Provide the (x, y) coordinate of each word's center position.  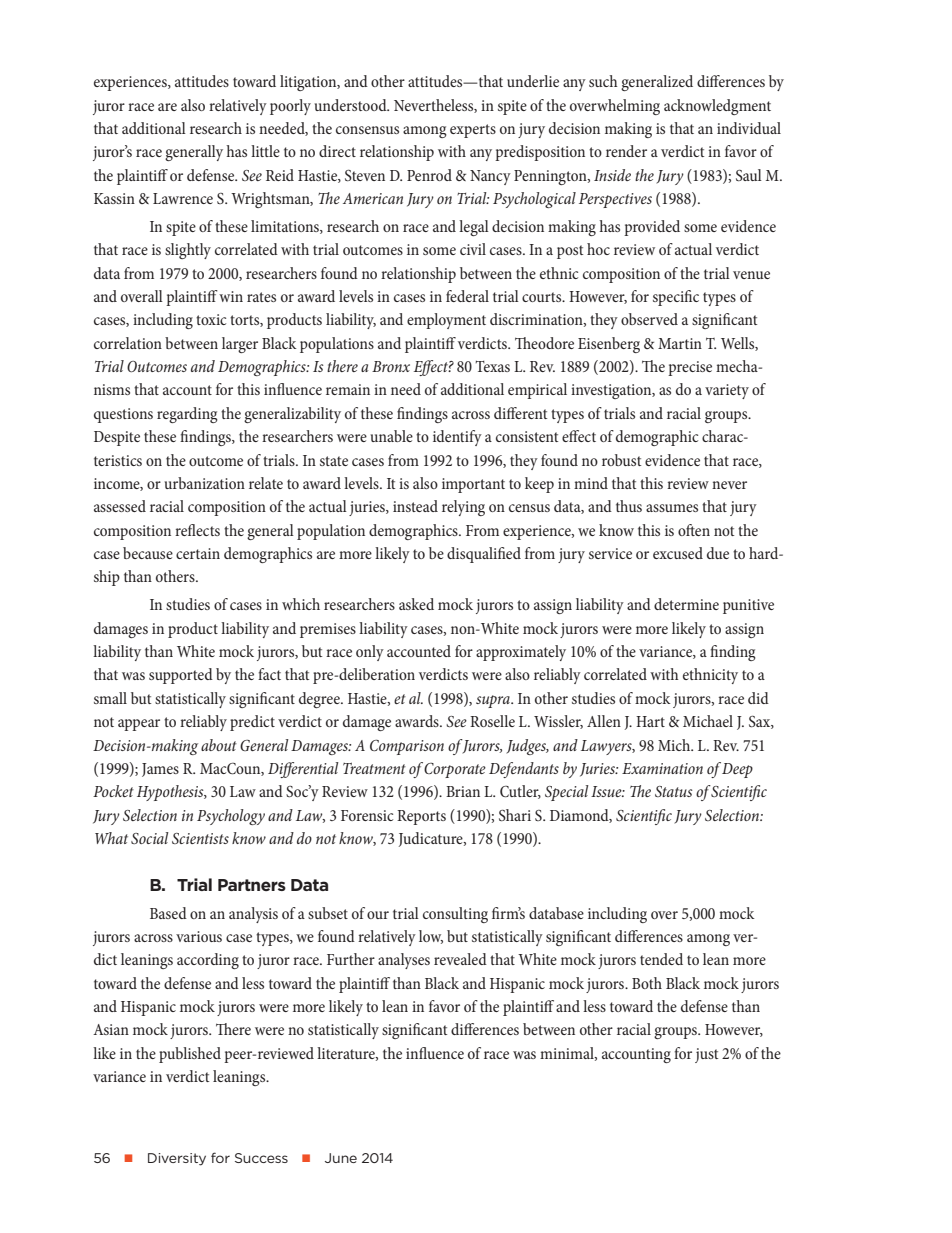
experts (473, 131)
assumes (672, 508)
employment (446, 321)
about (219, 745)
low (431, 937)
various (199, 936)
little (265, 151)
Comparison (407, 747)
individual (749, 128)
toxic (211, 319)
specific (676, 298)
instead (415, 506)
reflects (197, 530)
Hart (650, 721)
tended (661, 959)
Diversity (177, 1159)
